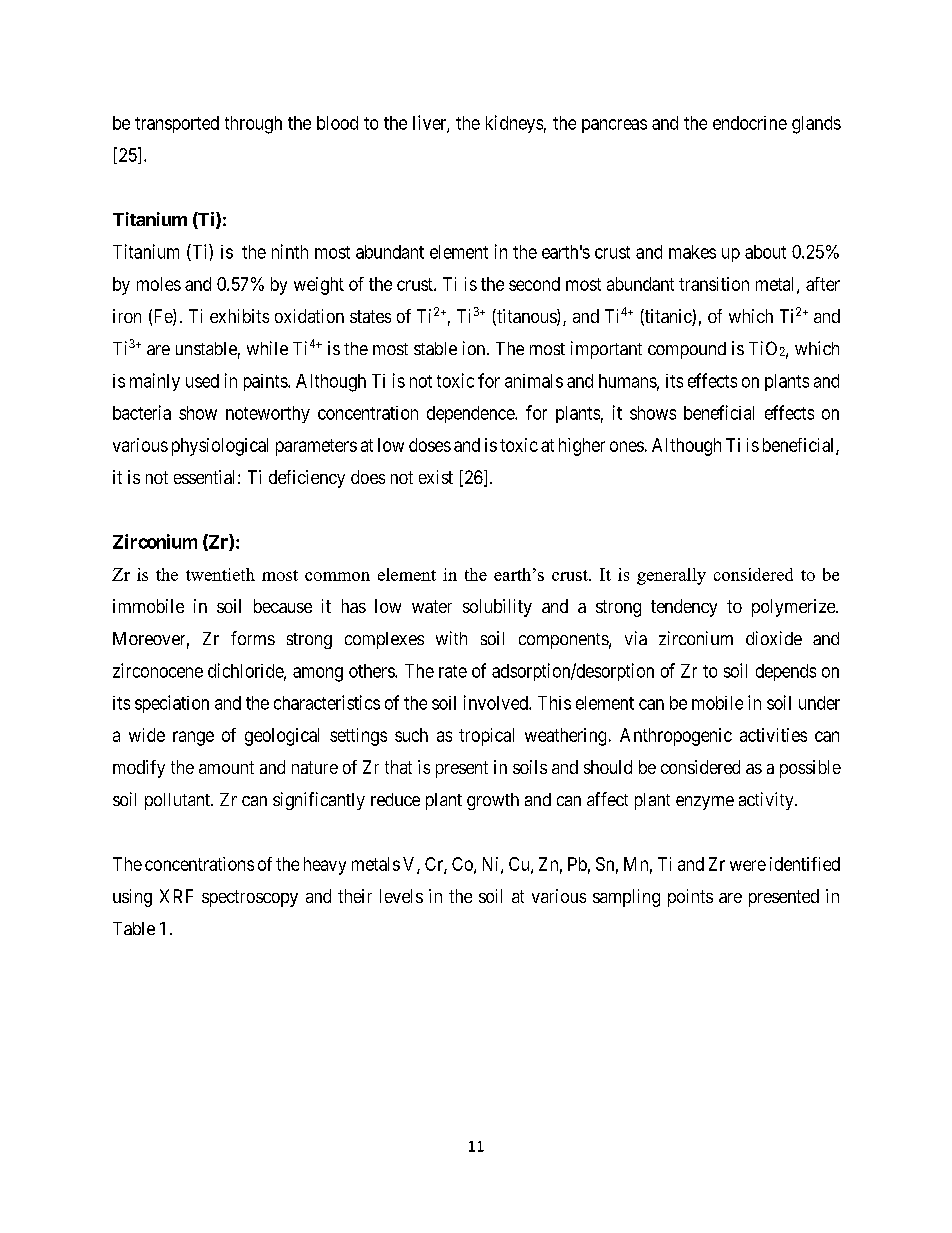 This screenshot has height=1233, width=952. What do you see at coordinates (471, 414) in the screenshot?
I see `dependence` at bounding box center [471, 414].
